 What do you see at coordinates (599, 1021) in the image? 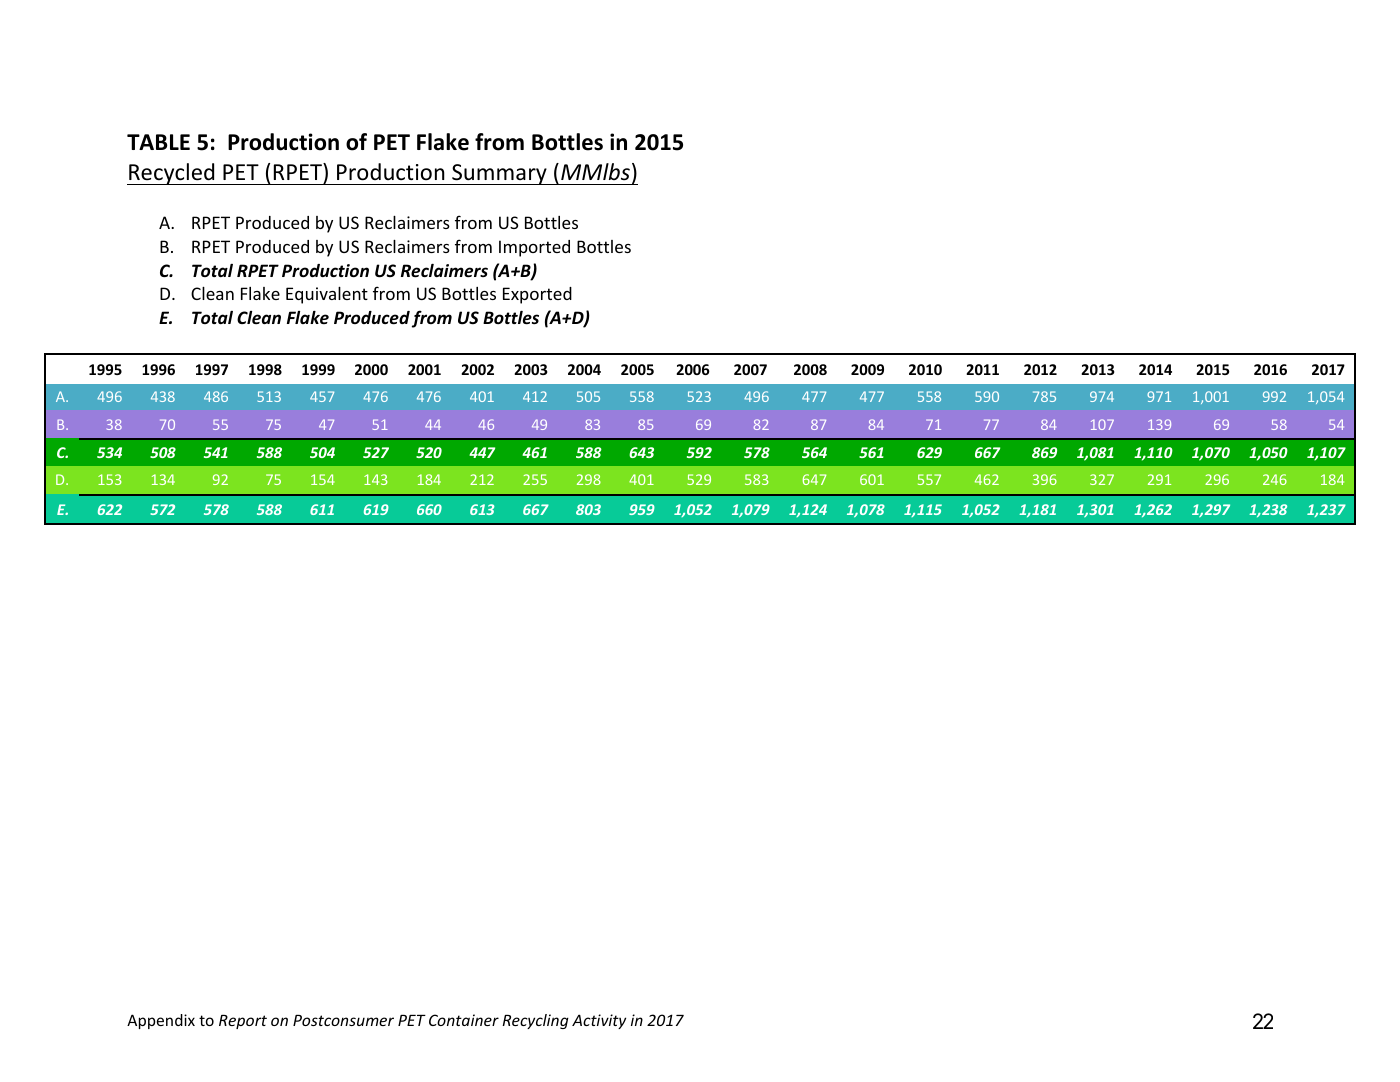
I see `Activity` at bounding box center [599, 1021].
